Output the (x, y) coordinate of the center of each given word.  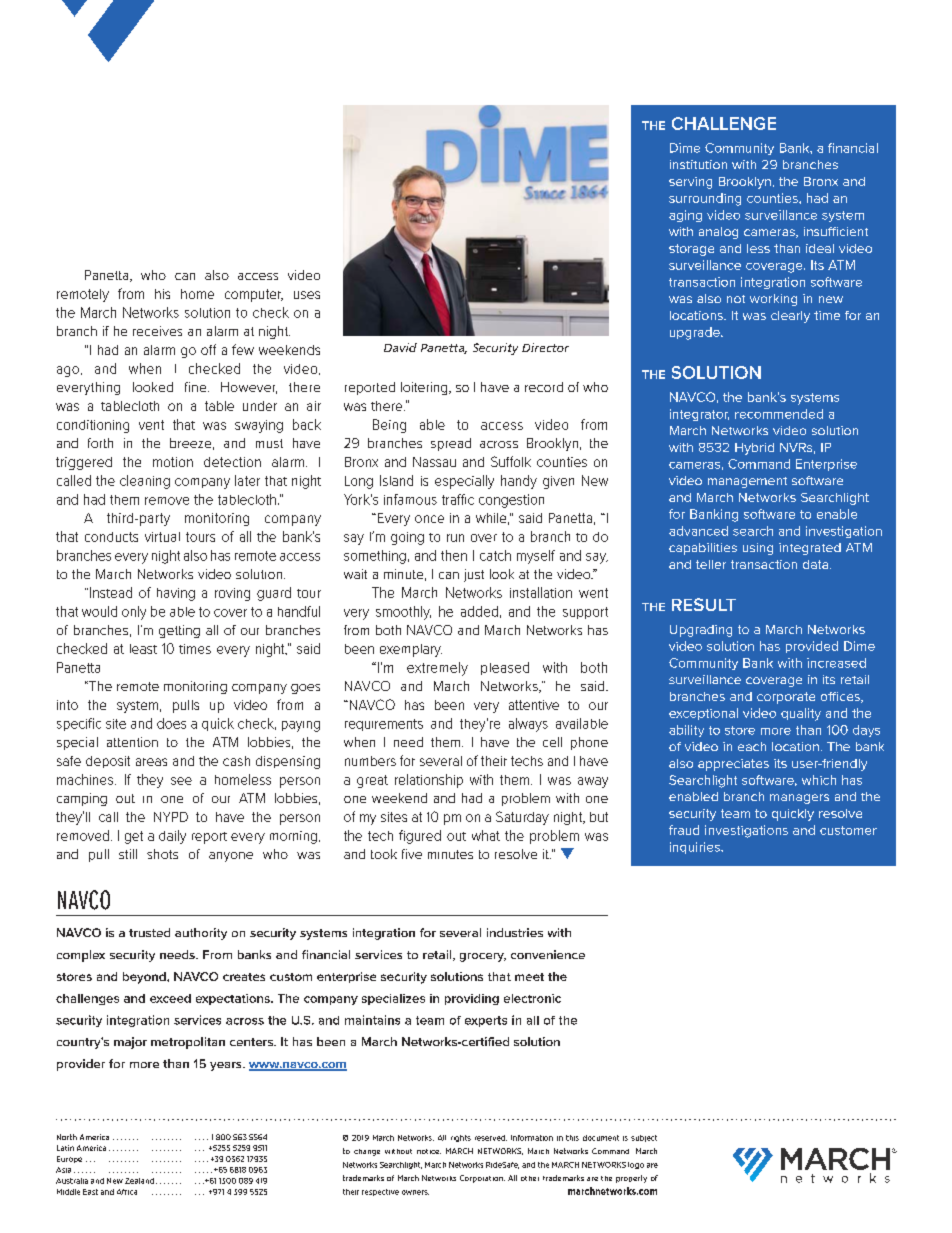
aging (685, 216)
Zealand (139, 1181)
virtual (162, 537)
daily (172, 837)
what (486, 835)
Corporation (482, 1179)
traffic (458, 499)
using (758, 549)
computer (254, 295)
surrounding (705, 199)
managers (799, 799)
